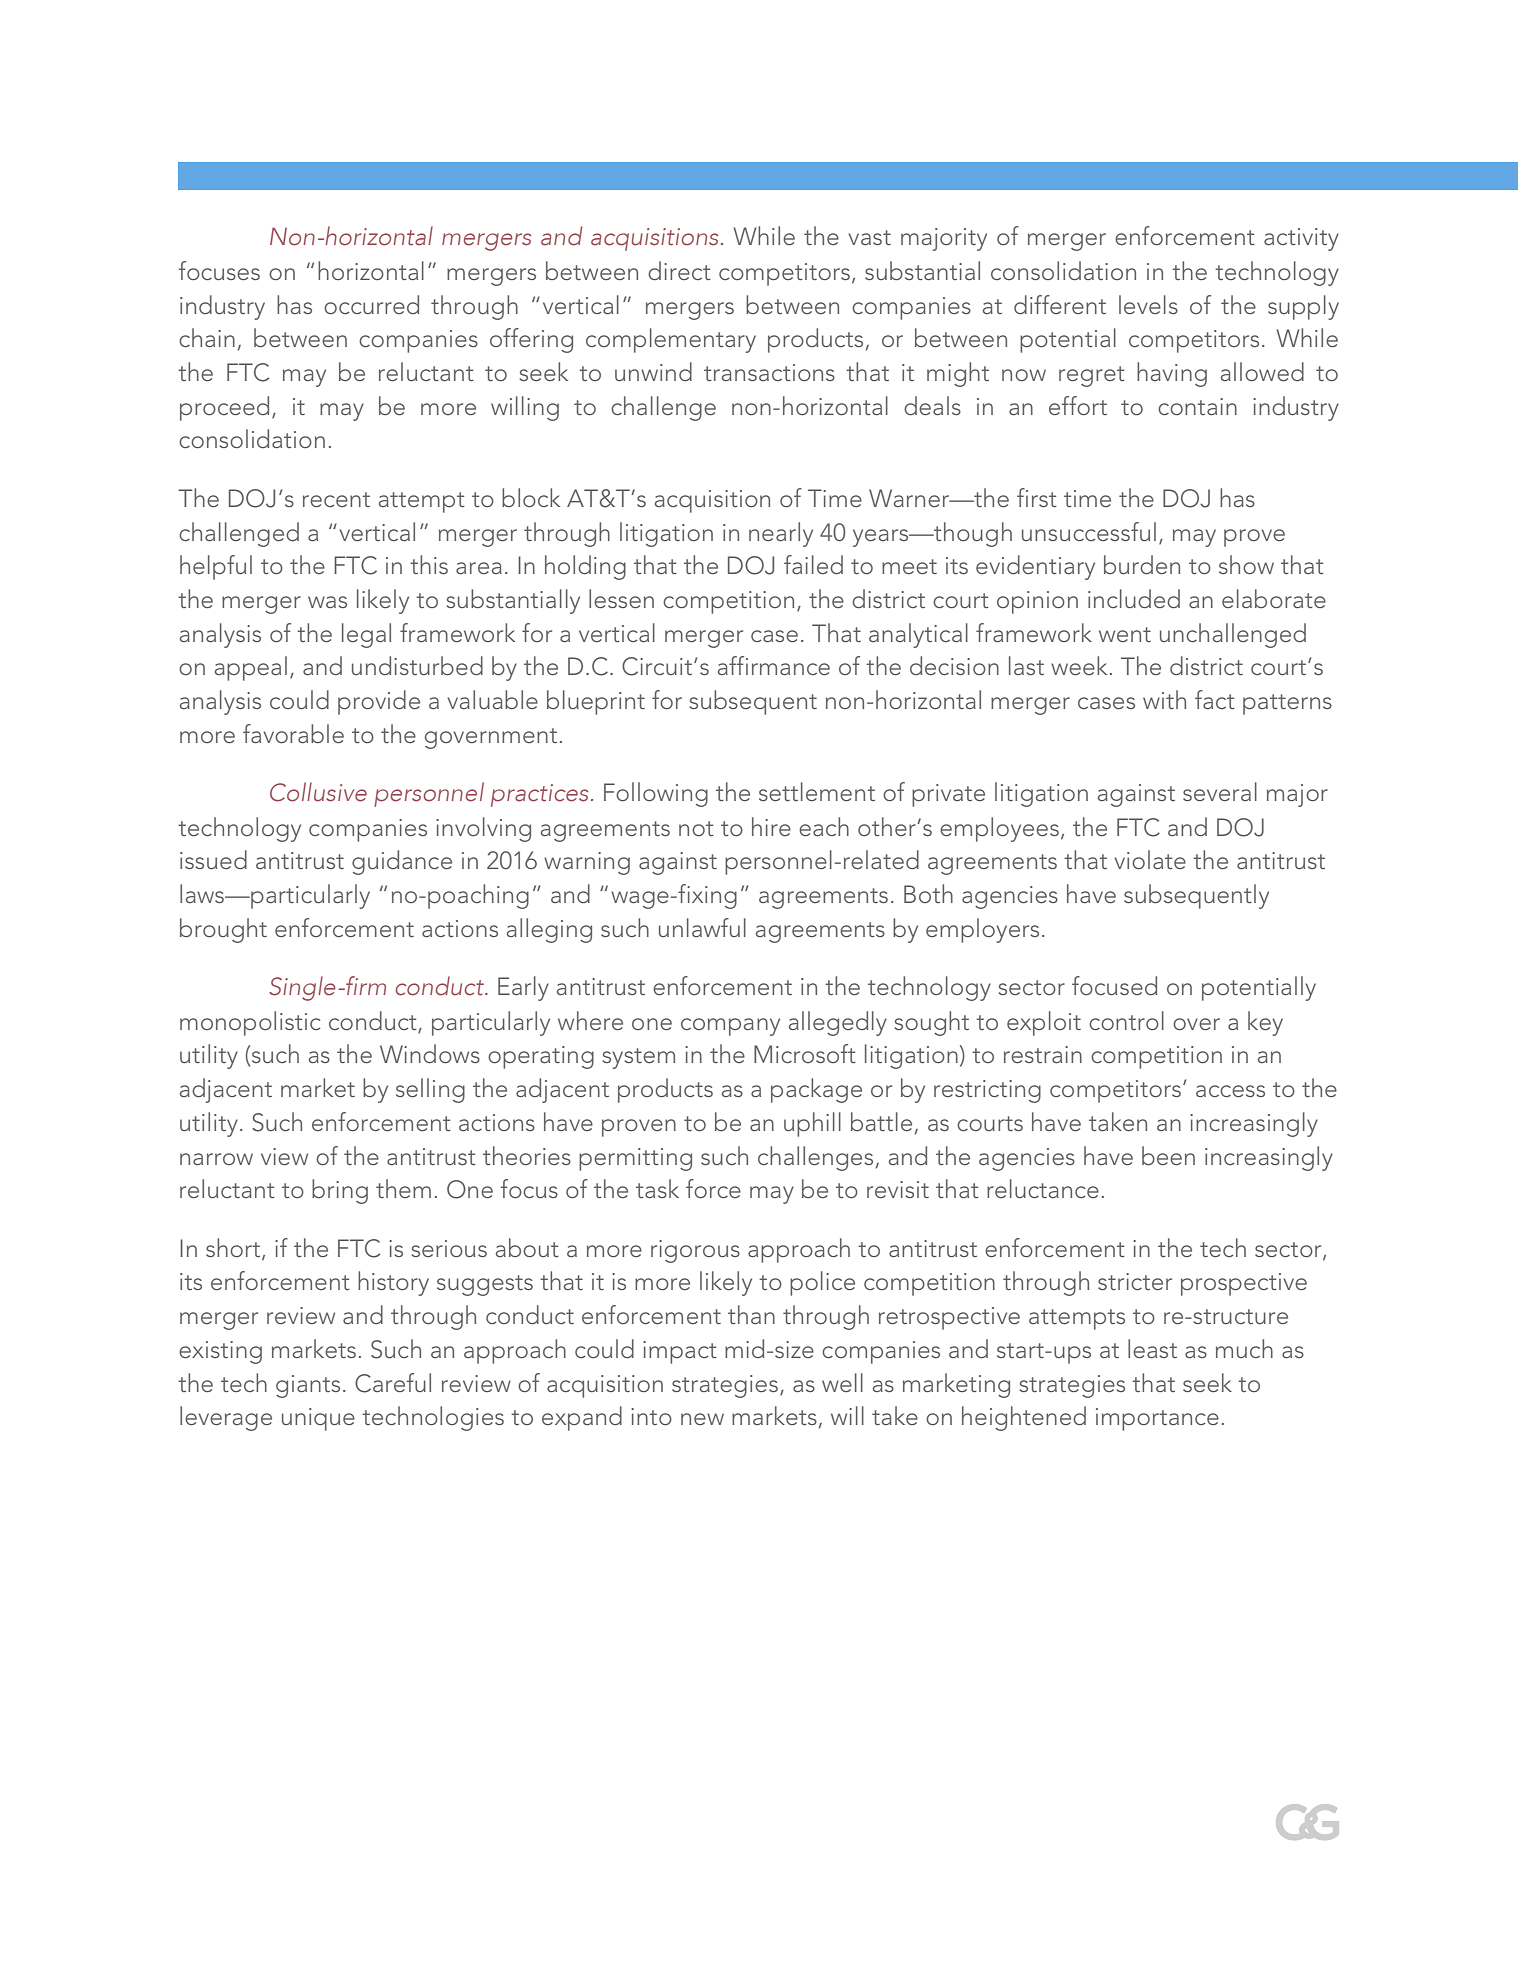  Describe the element at coordinates (679, 270) in the image. I see `direct` at that location.
